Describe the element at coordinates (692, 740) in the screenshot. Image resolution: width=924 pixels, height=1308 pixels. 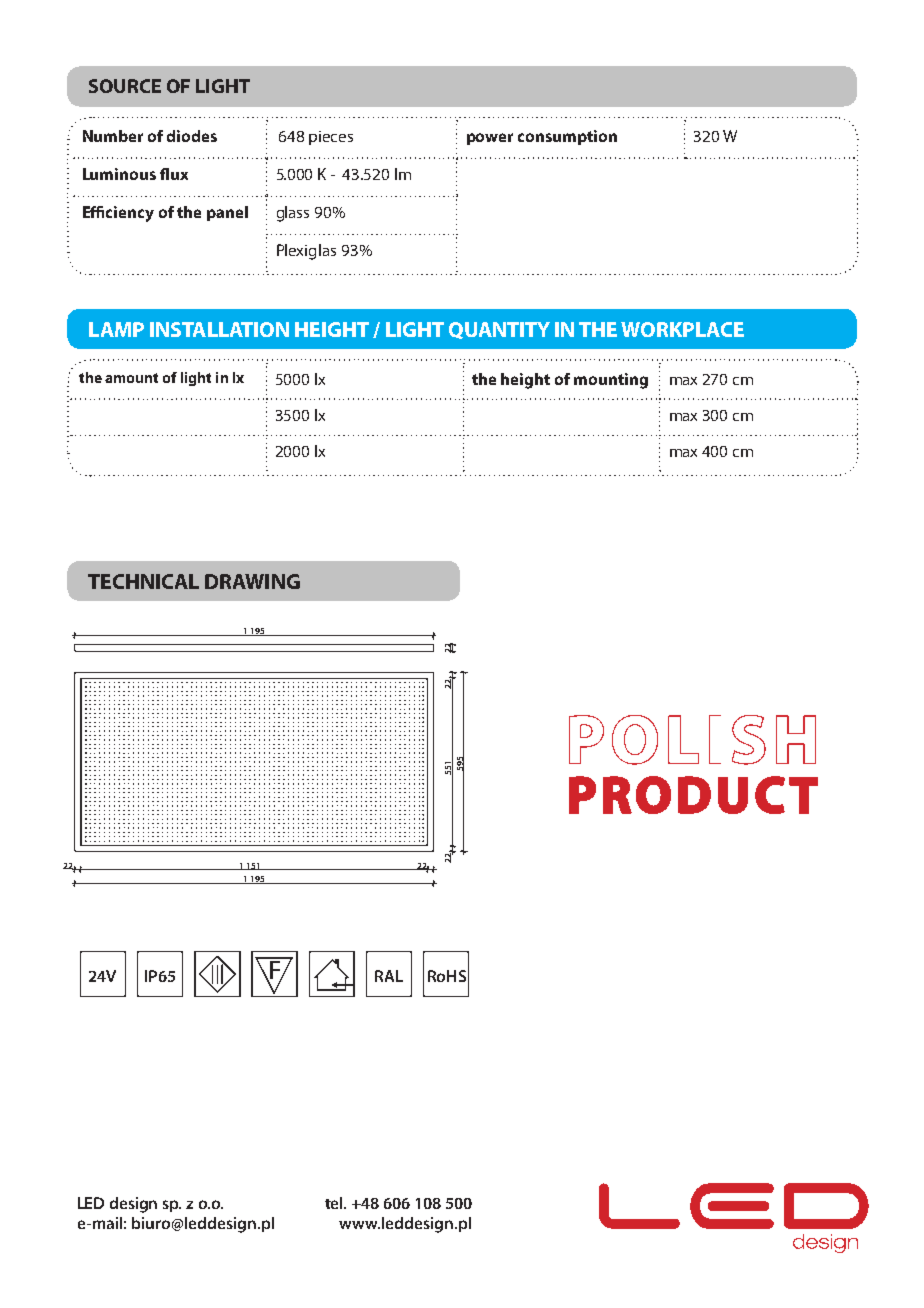
I see `POLISH` at that location.
